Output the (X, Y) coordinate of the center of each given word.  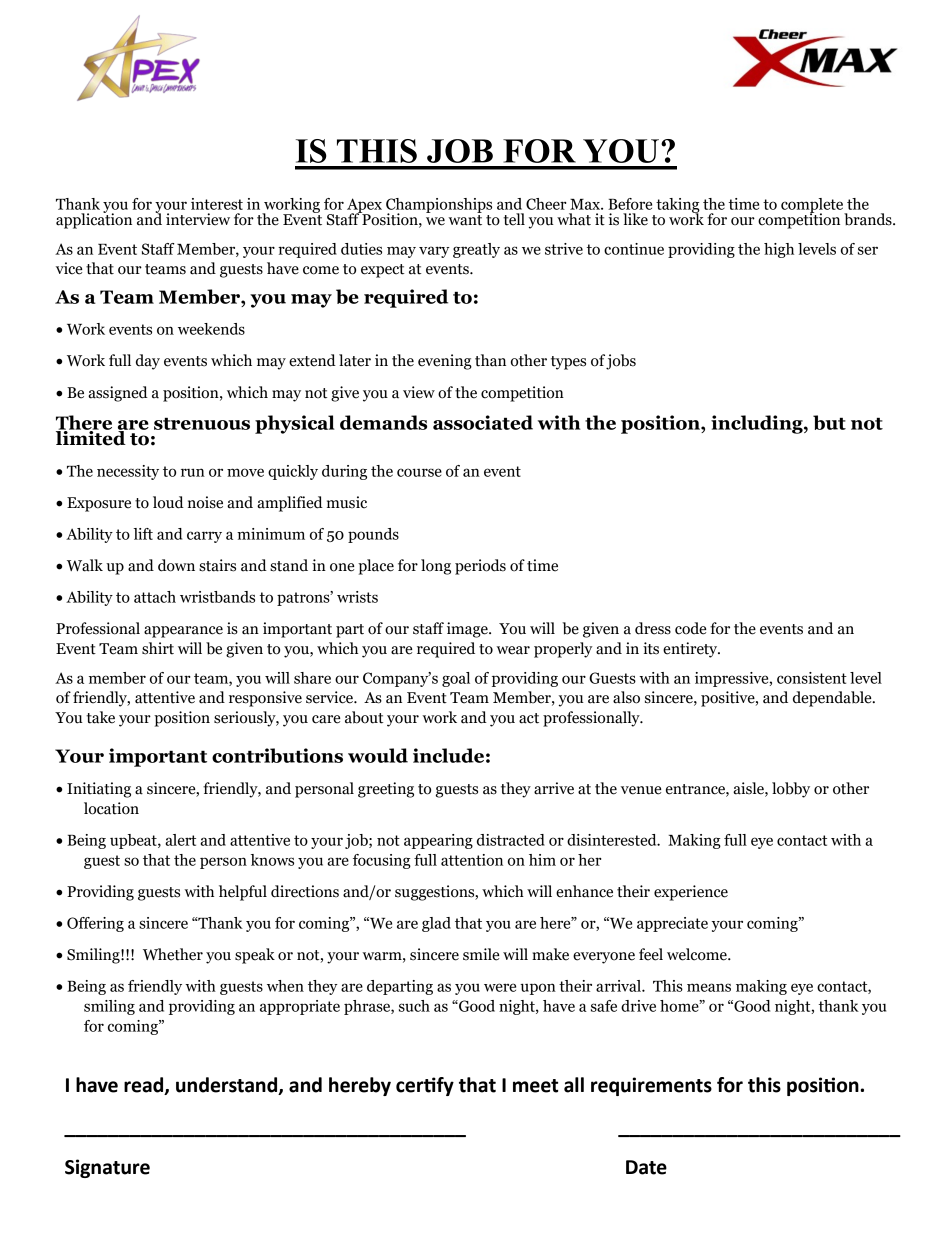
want (465, 220)
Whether (173, 954)
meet (535, 1086)
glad (436, 924)
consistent (812, 678)
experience (691, 893)
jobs (621, 362)
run (193, 472)
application (94, 220)
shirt (158, 648)
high (779, 250)
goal (456, 679)
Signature (107, 1168)
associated (483, 422)
